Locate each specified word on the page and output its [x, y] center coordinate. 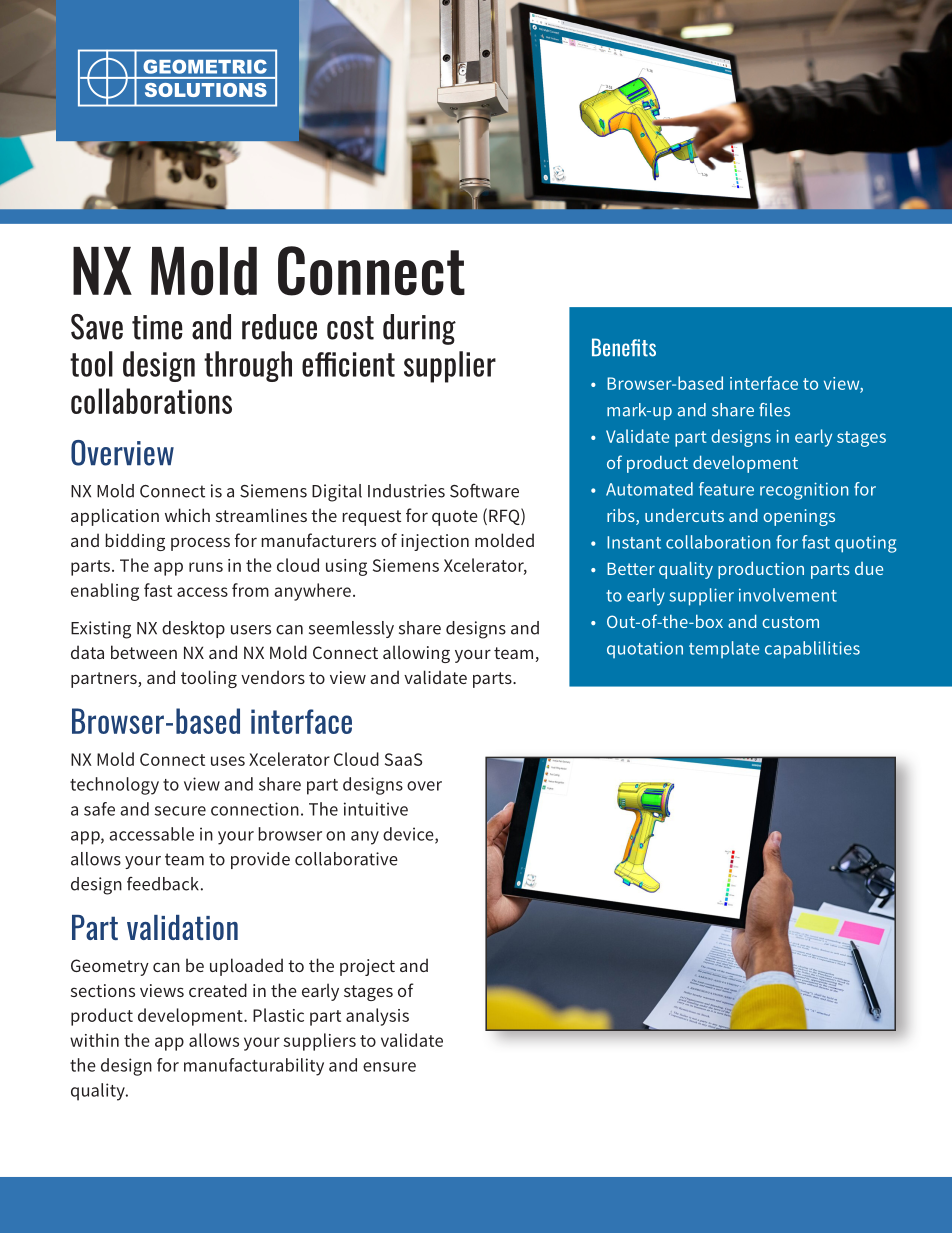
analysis [377, 1017]
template [724, 649]
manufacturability [254, 1067]
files [774, 410]
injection [435, 542]
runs [206, 567]
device [409, 835]
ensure [389, 1067]
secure [180, 811]
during [419, 329]
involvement [788, 595]
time [157, 327]
